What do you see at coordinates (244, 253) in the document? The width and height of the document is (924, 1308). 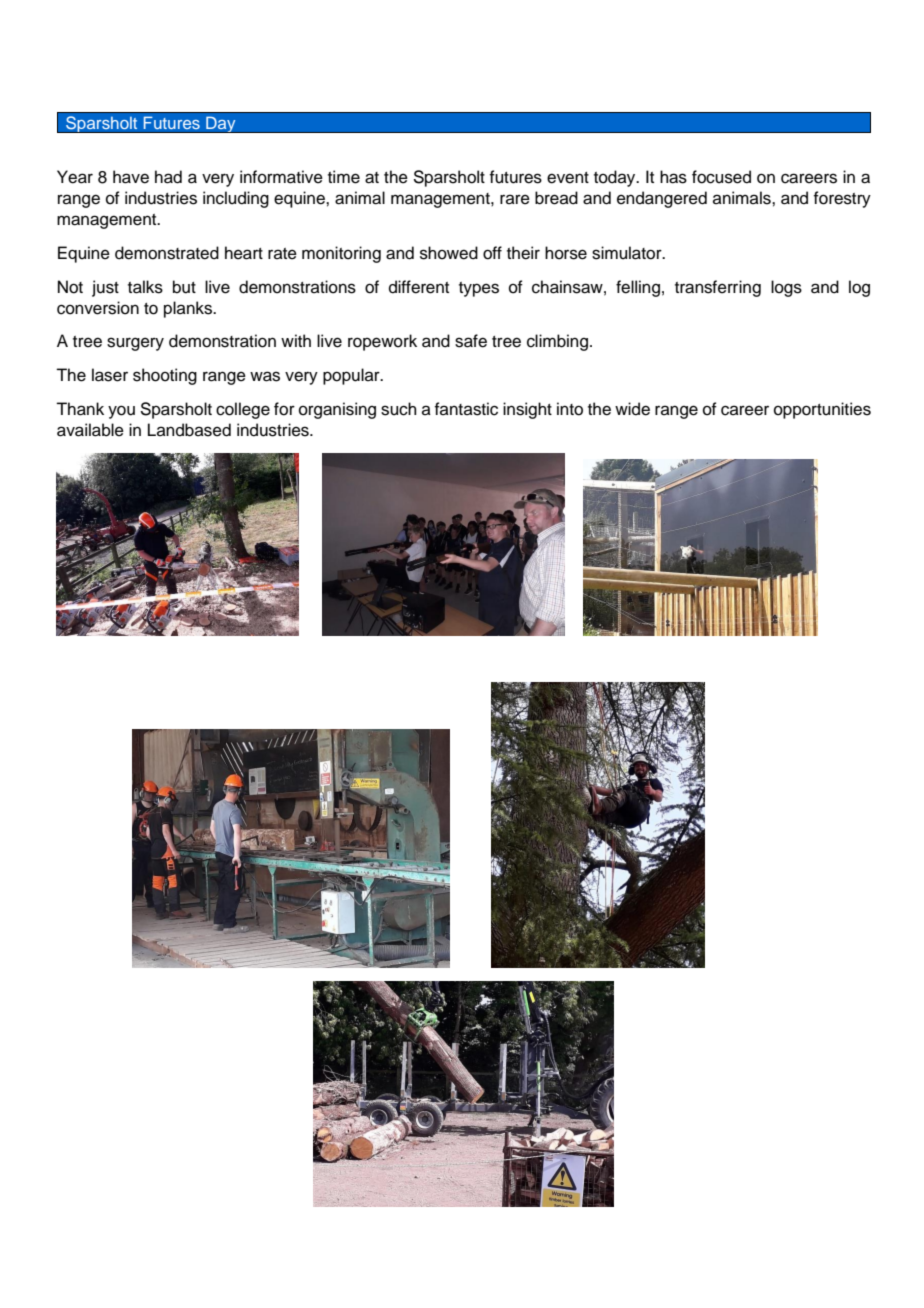 I see `heart` at bounding box center [244, 253].
